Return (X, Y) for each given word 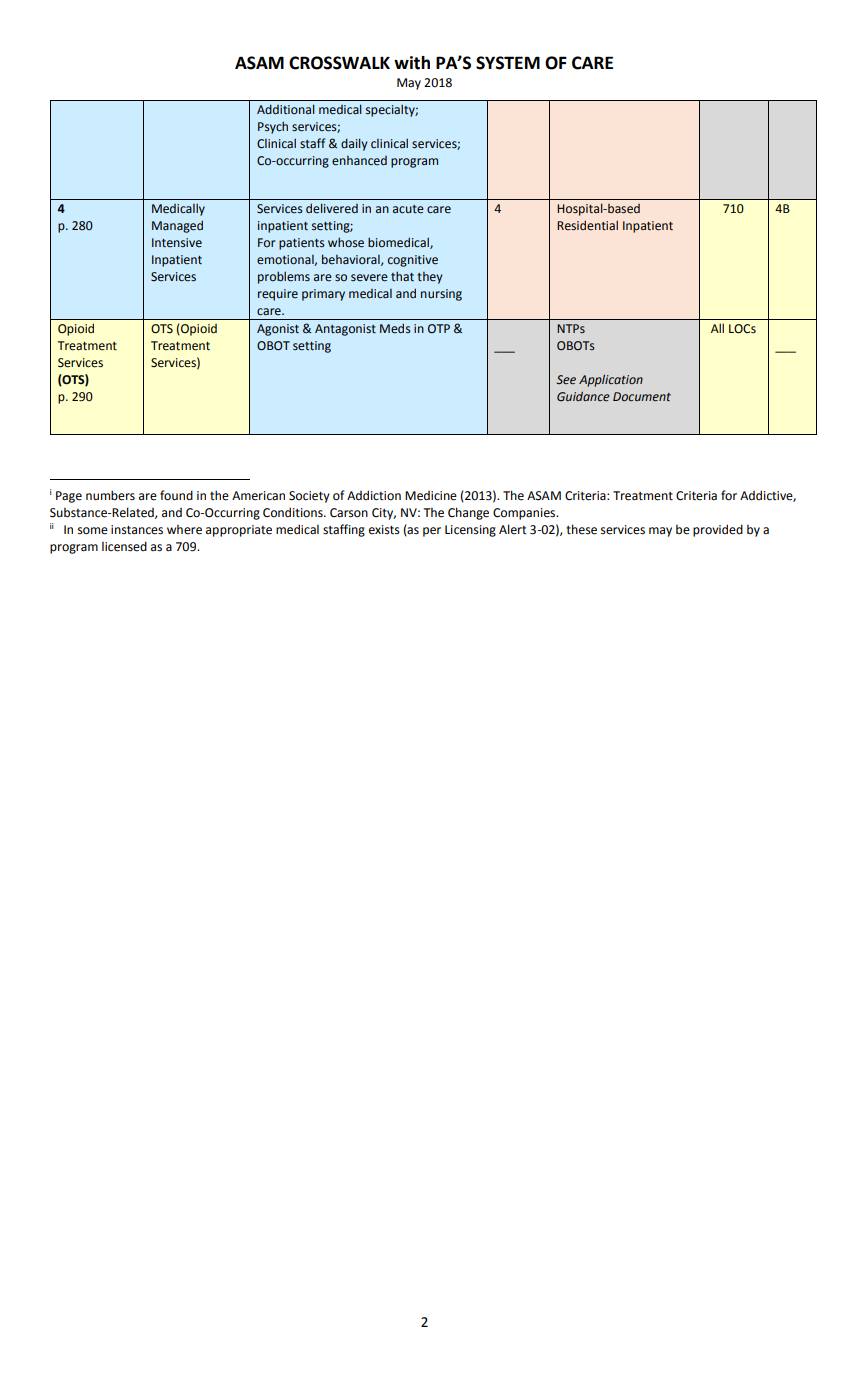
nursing (441, 295)
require (278, 295)
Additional (286, 109)
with (412, 63)
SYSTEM (508, 63)
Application (611, 380)
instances (137, 530)
